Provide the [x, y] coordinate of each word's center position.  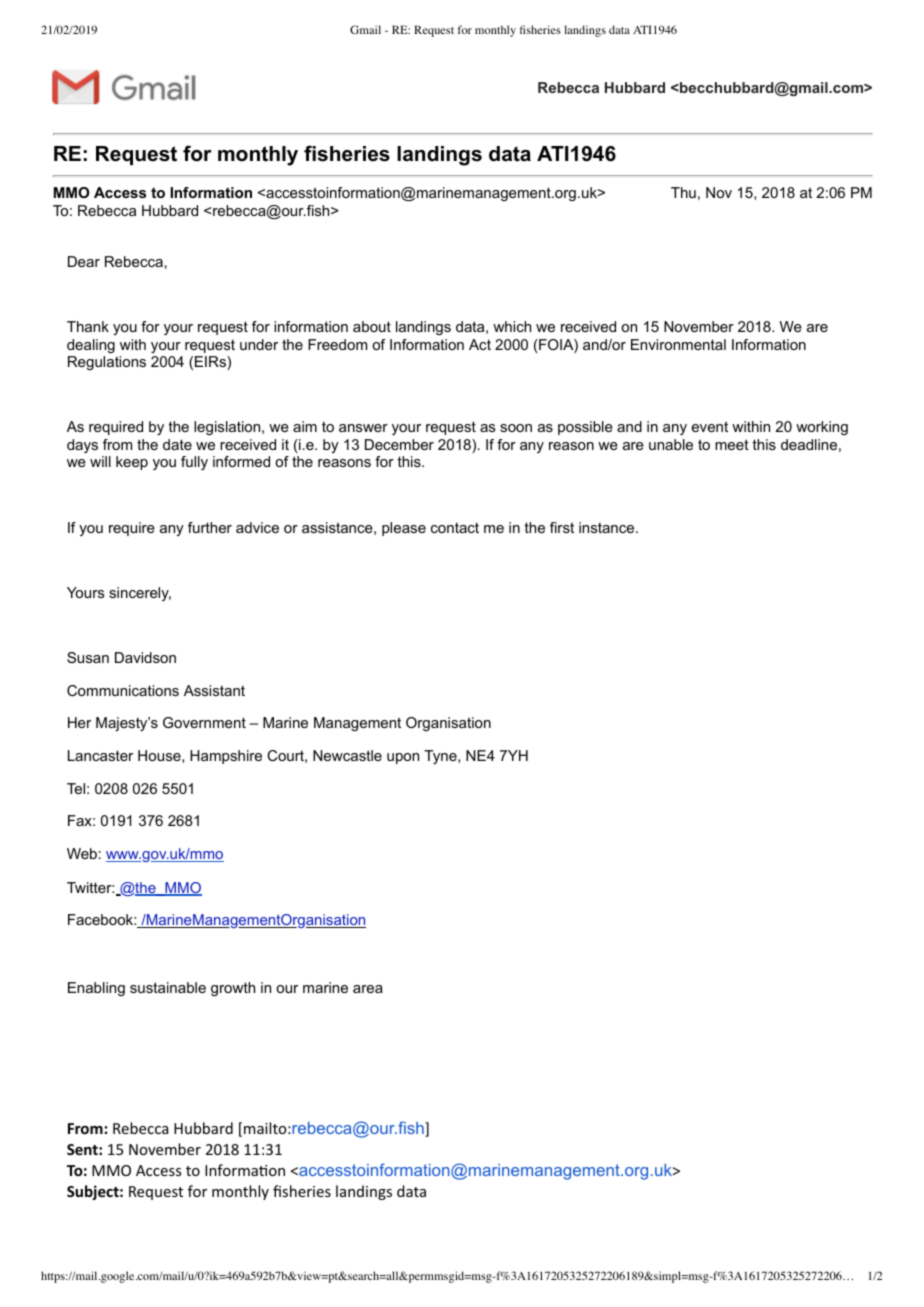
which [512, 326]
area [368, 989]
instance [606, 527]
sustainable [168, 987]
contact [455, 528]
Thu [683, 192]
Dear [84, 261]
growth [233, 989]
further [210, 527]
